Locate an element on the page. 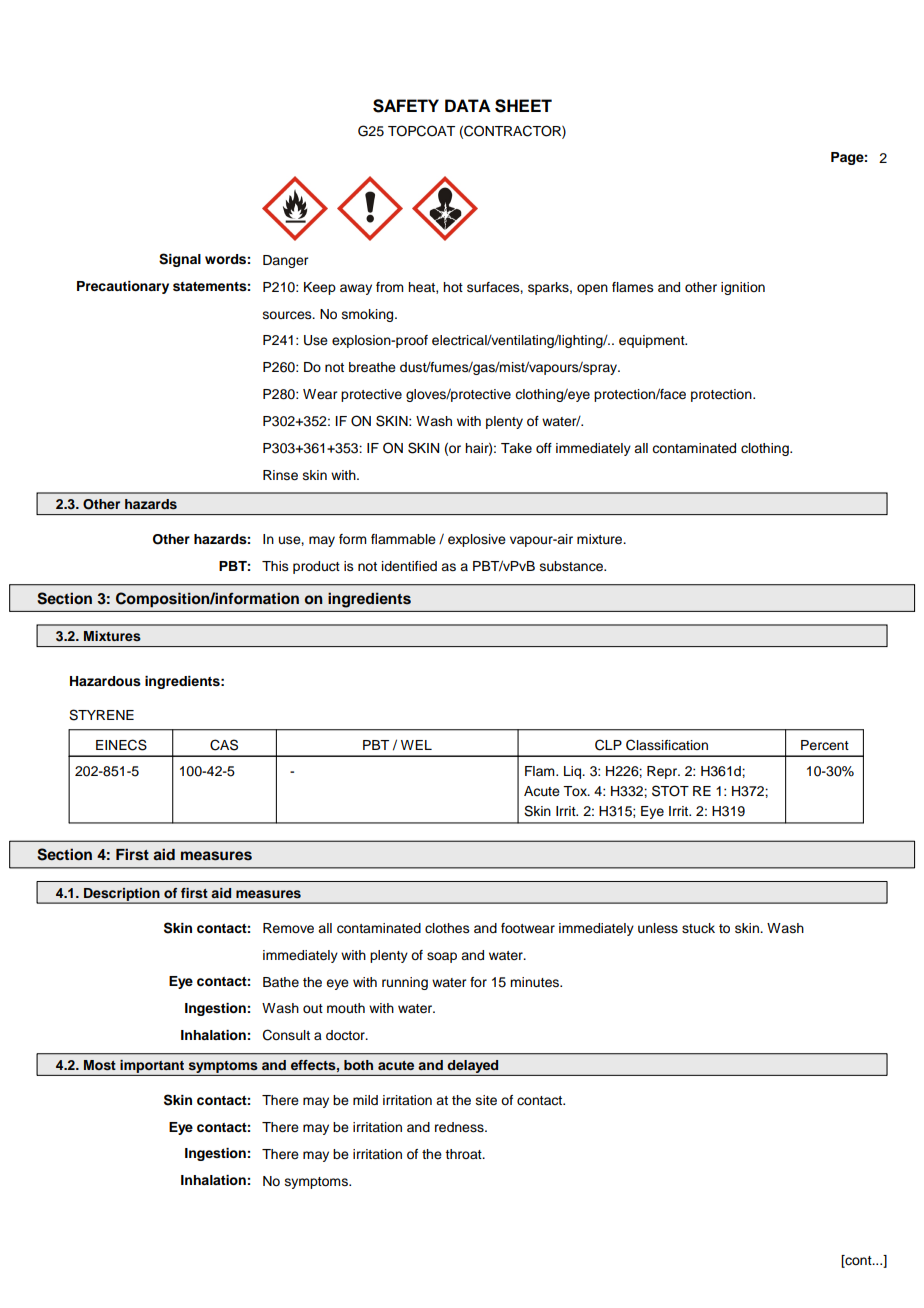 The width and height of the page is (924, 1308). Signal is located at coordinates (180, 260).
